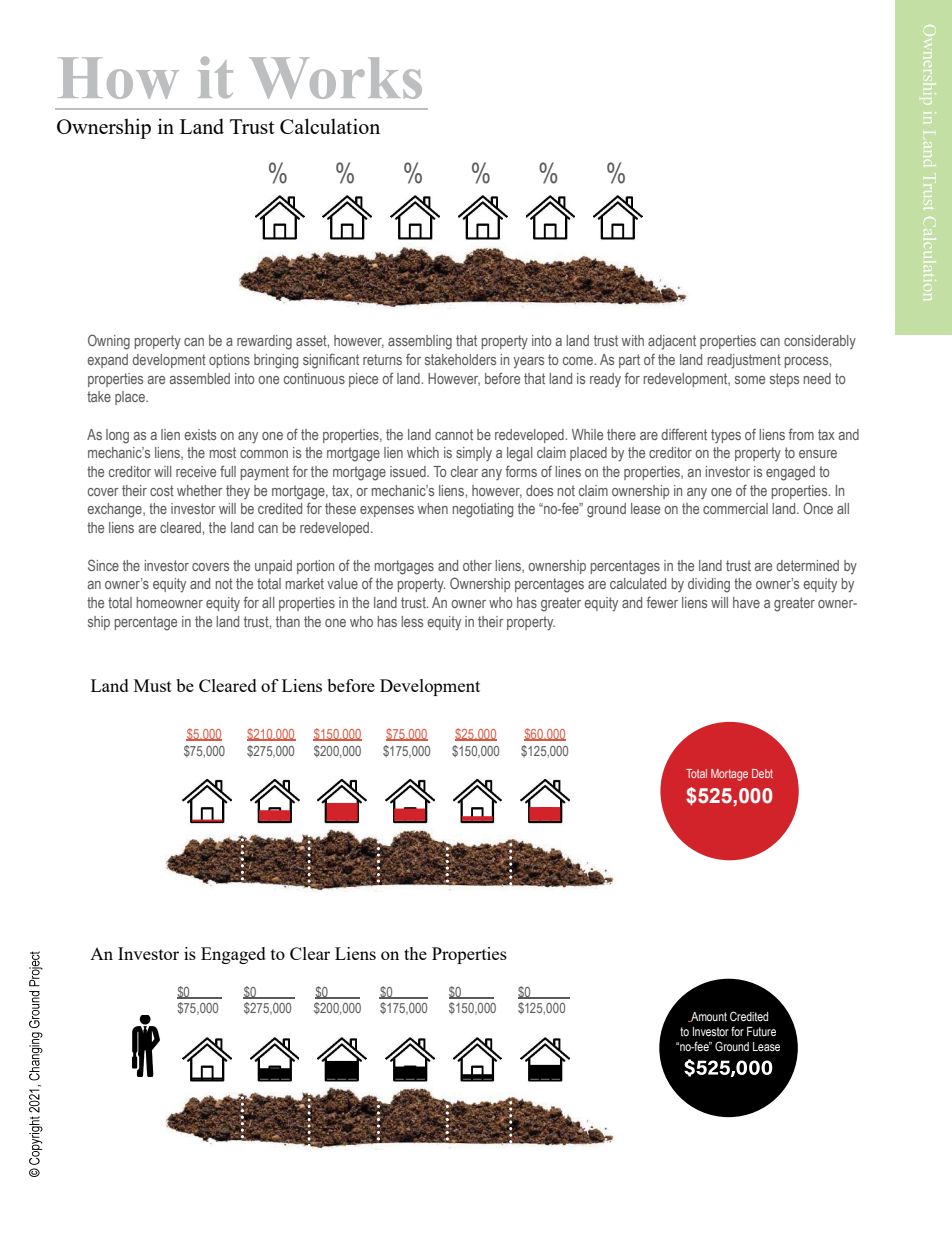  What do you see at coordinates (750, 380) in the screenshot?
I see `some` at bounding box center [750, 380].
